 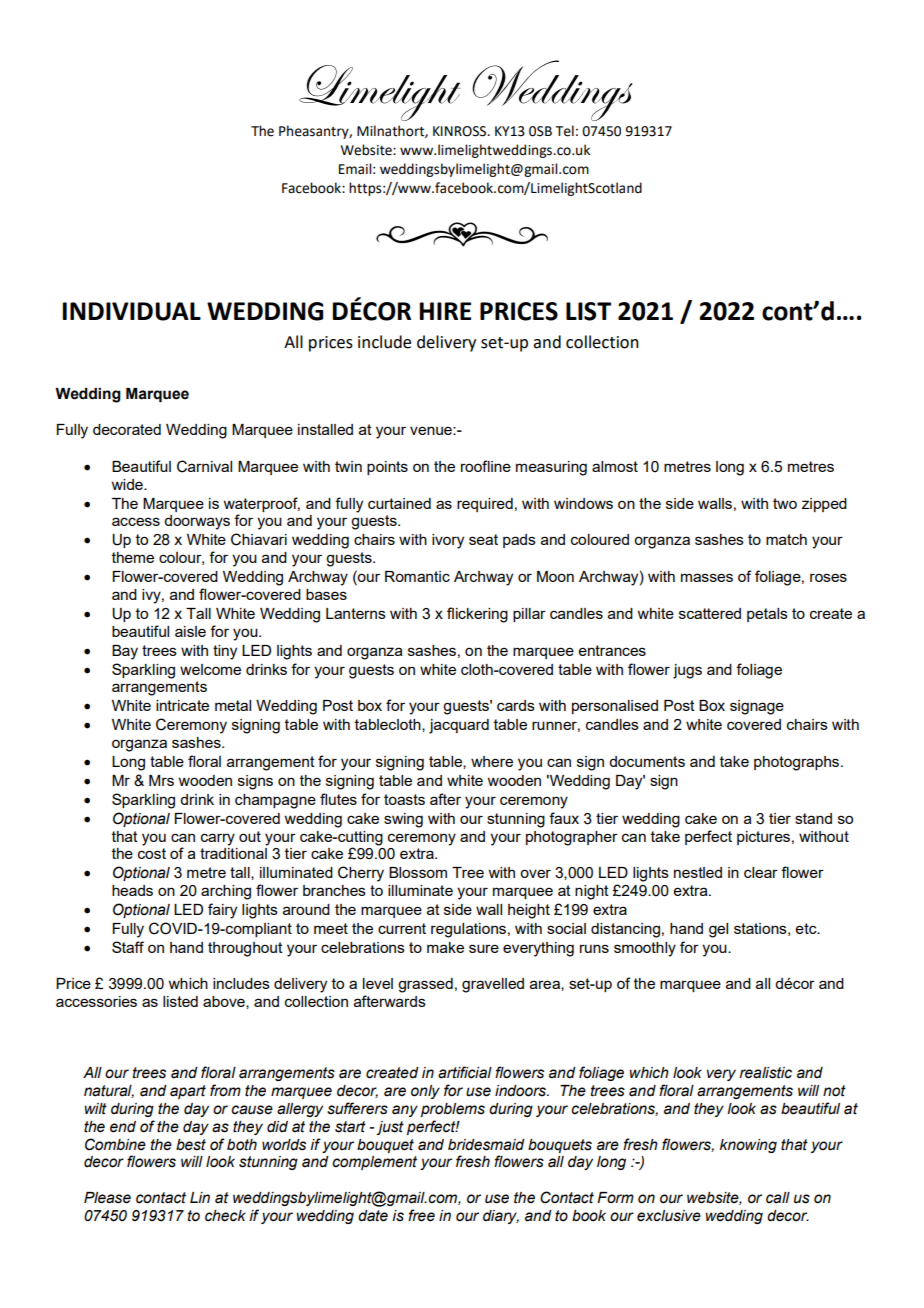 I want to click on jugs, so click(x=687, y=671).
